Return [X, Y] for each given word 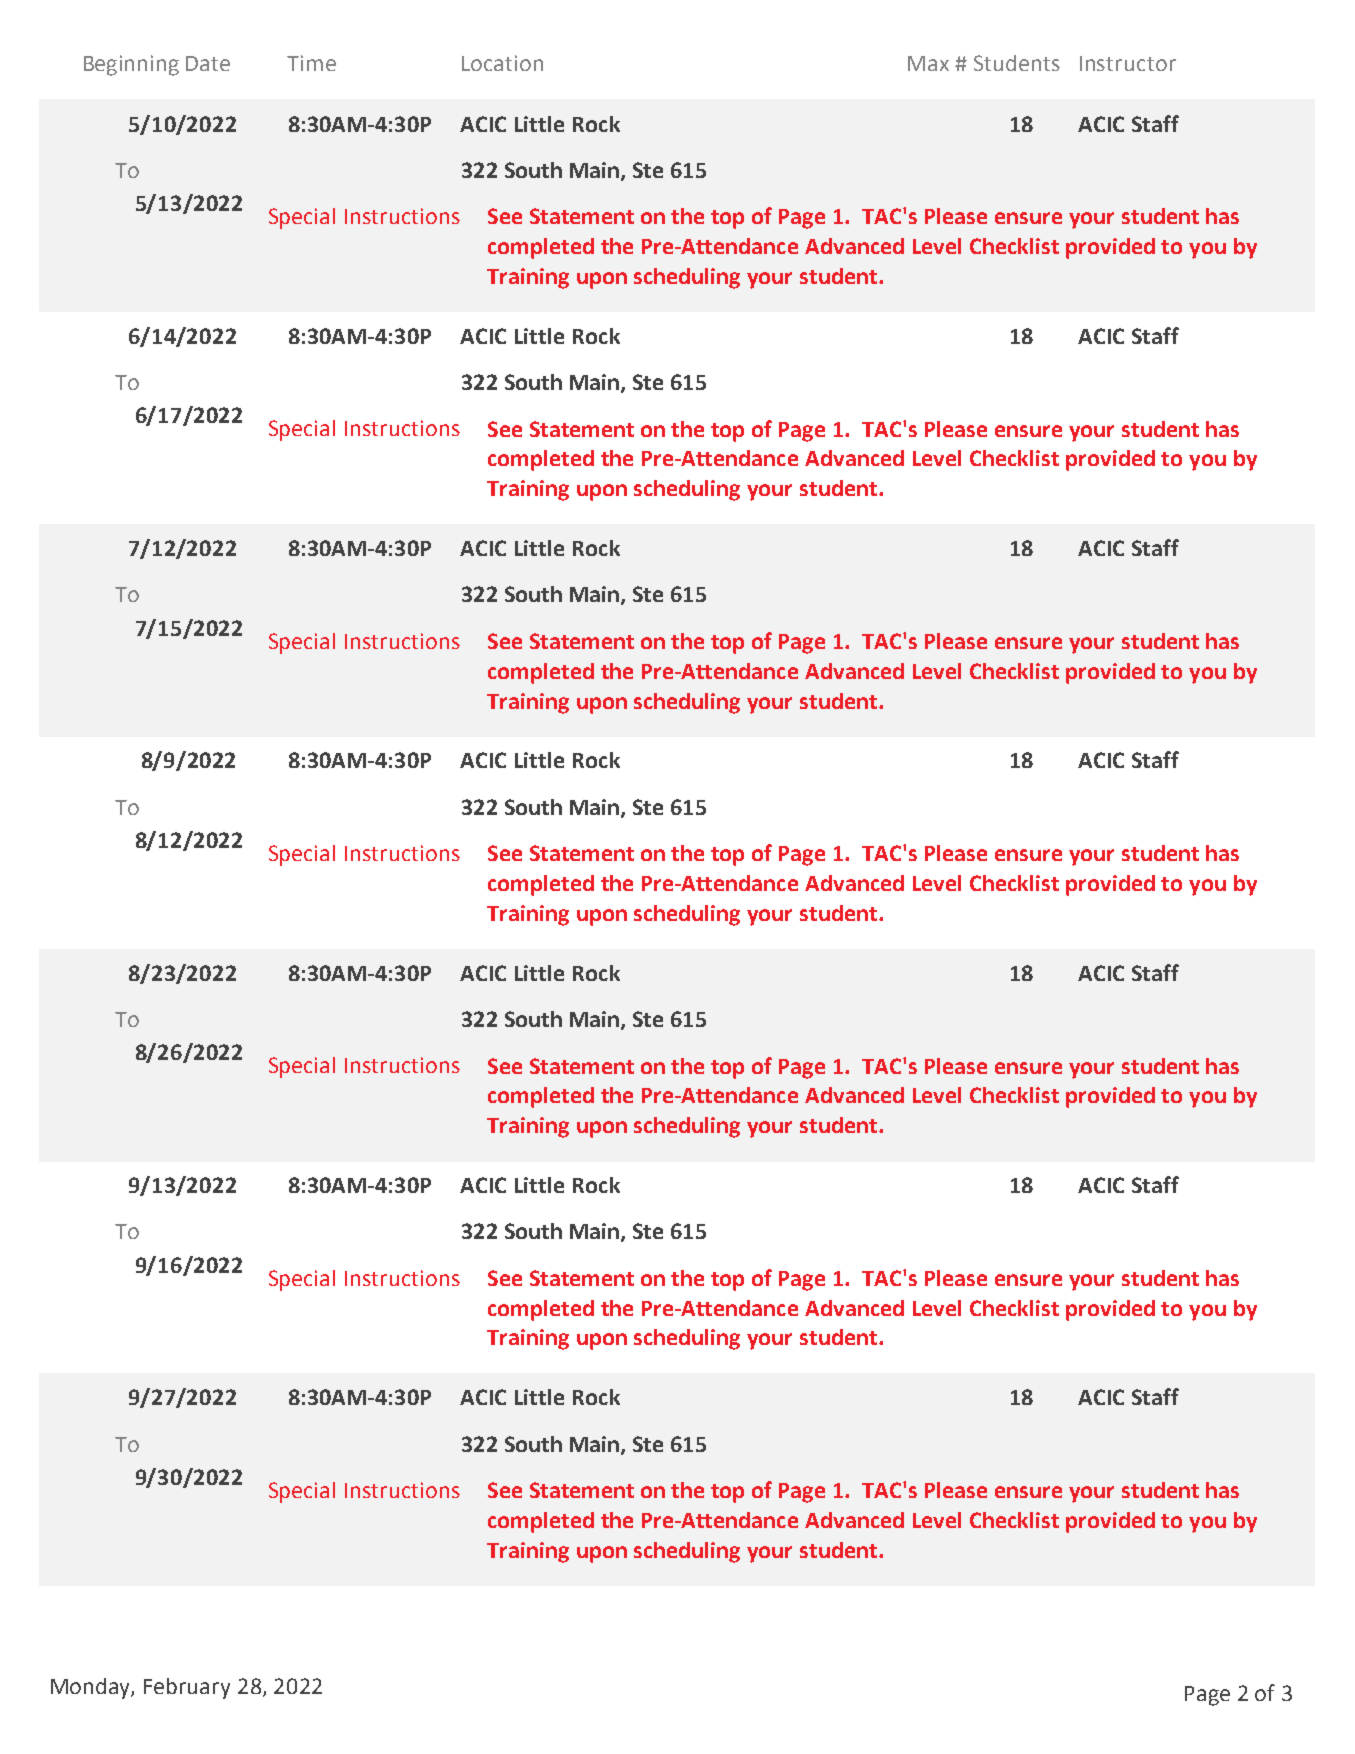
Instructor [1128, 63]
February [187, 1688]
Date [208, 63]
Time [311, 63]
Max [928, 63]
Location [502, 63]
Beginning [131, 65]
